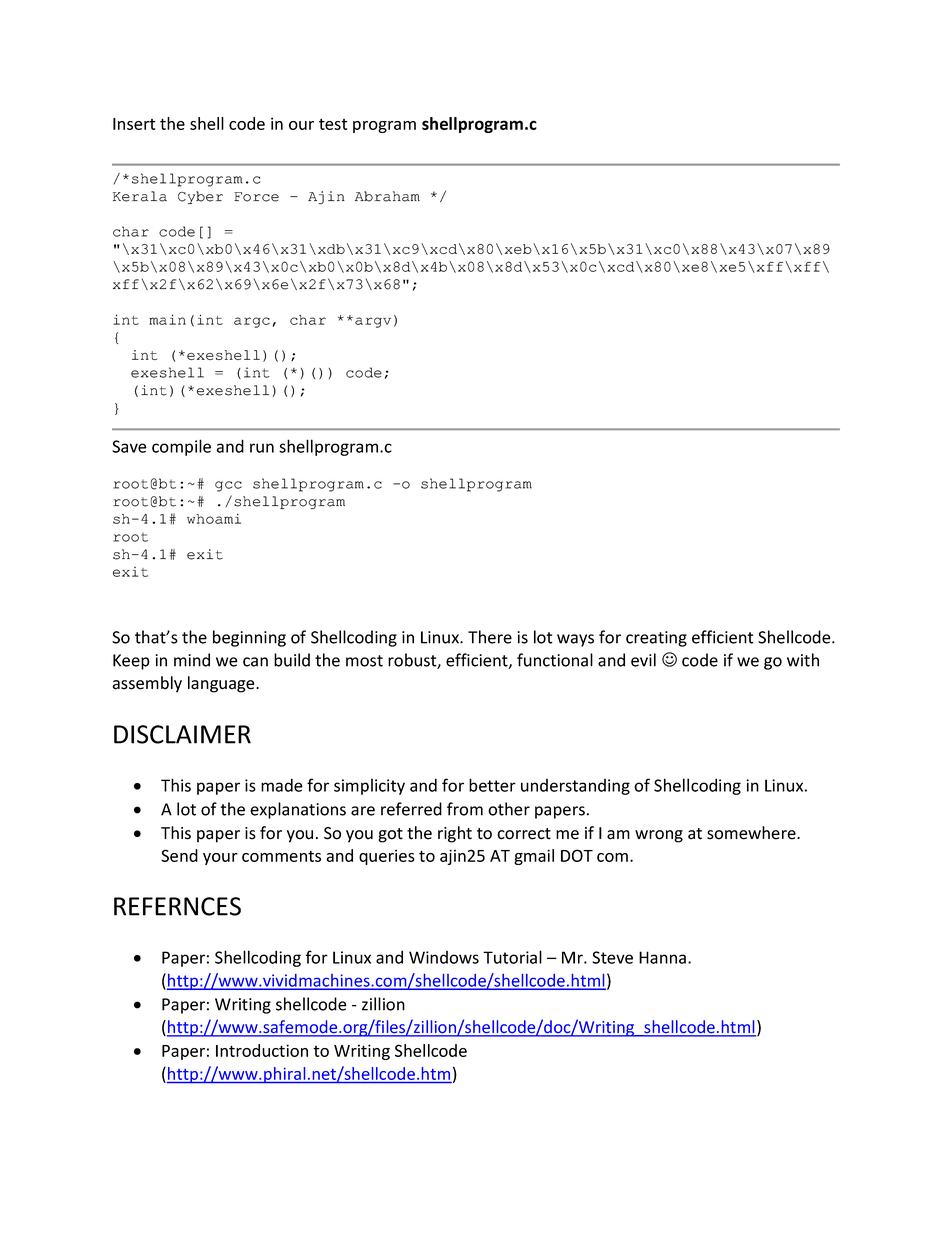  Describe the element at coordinates (333, 124) in the document. I see `test` at that location.
